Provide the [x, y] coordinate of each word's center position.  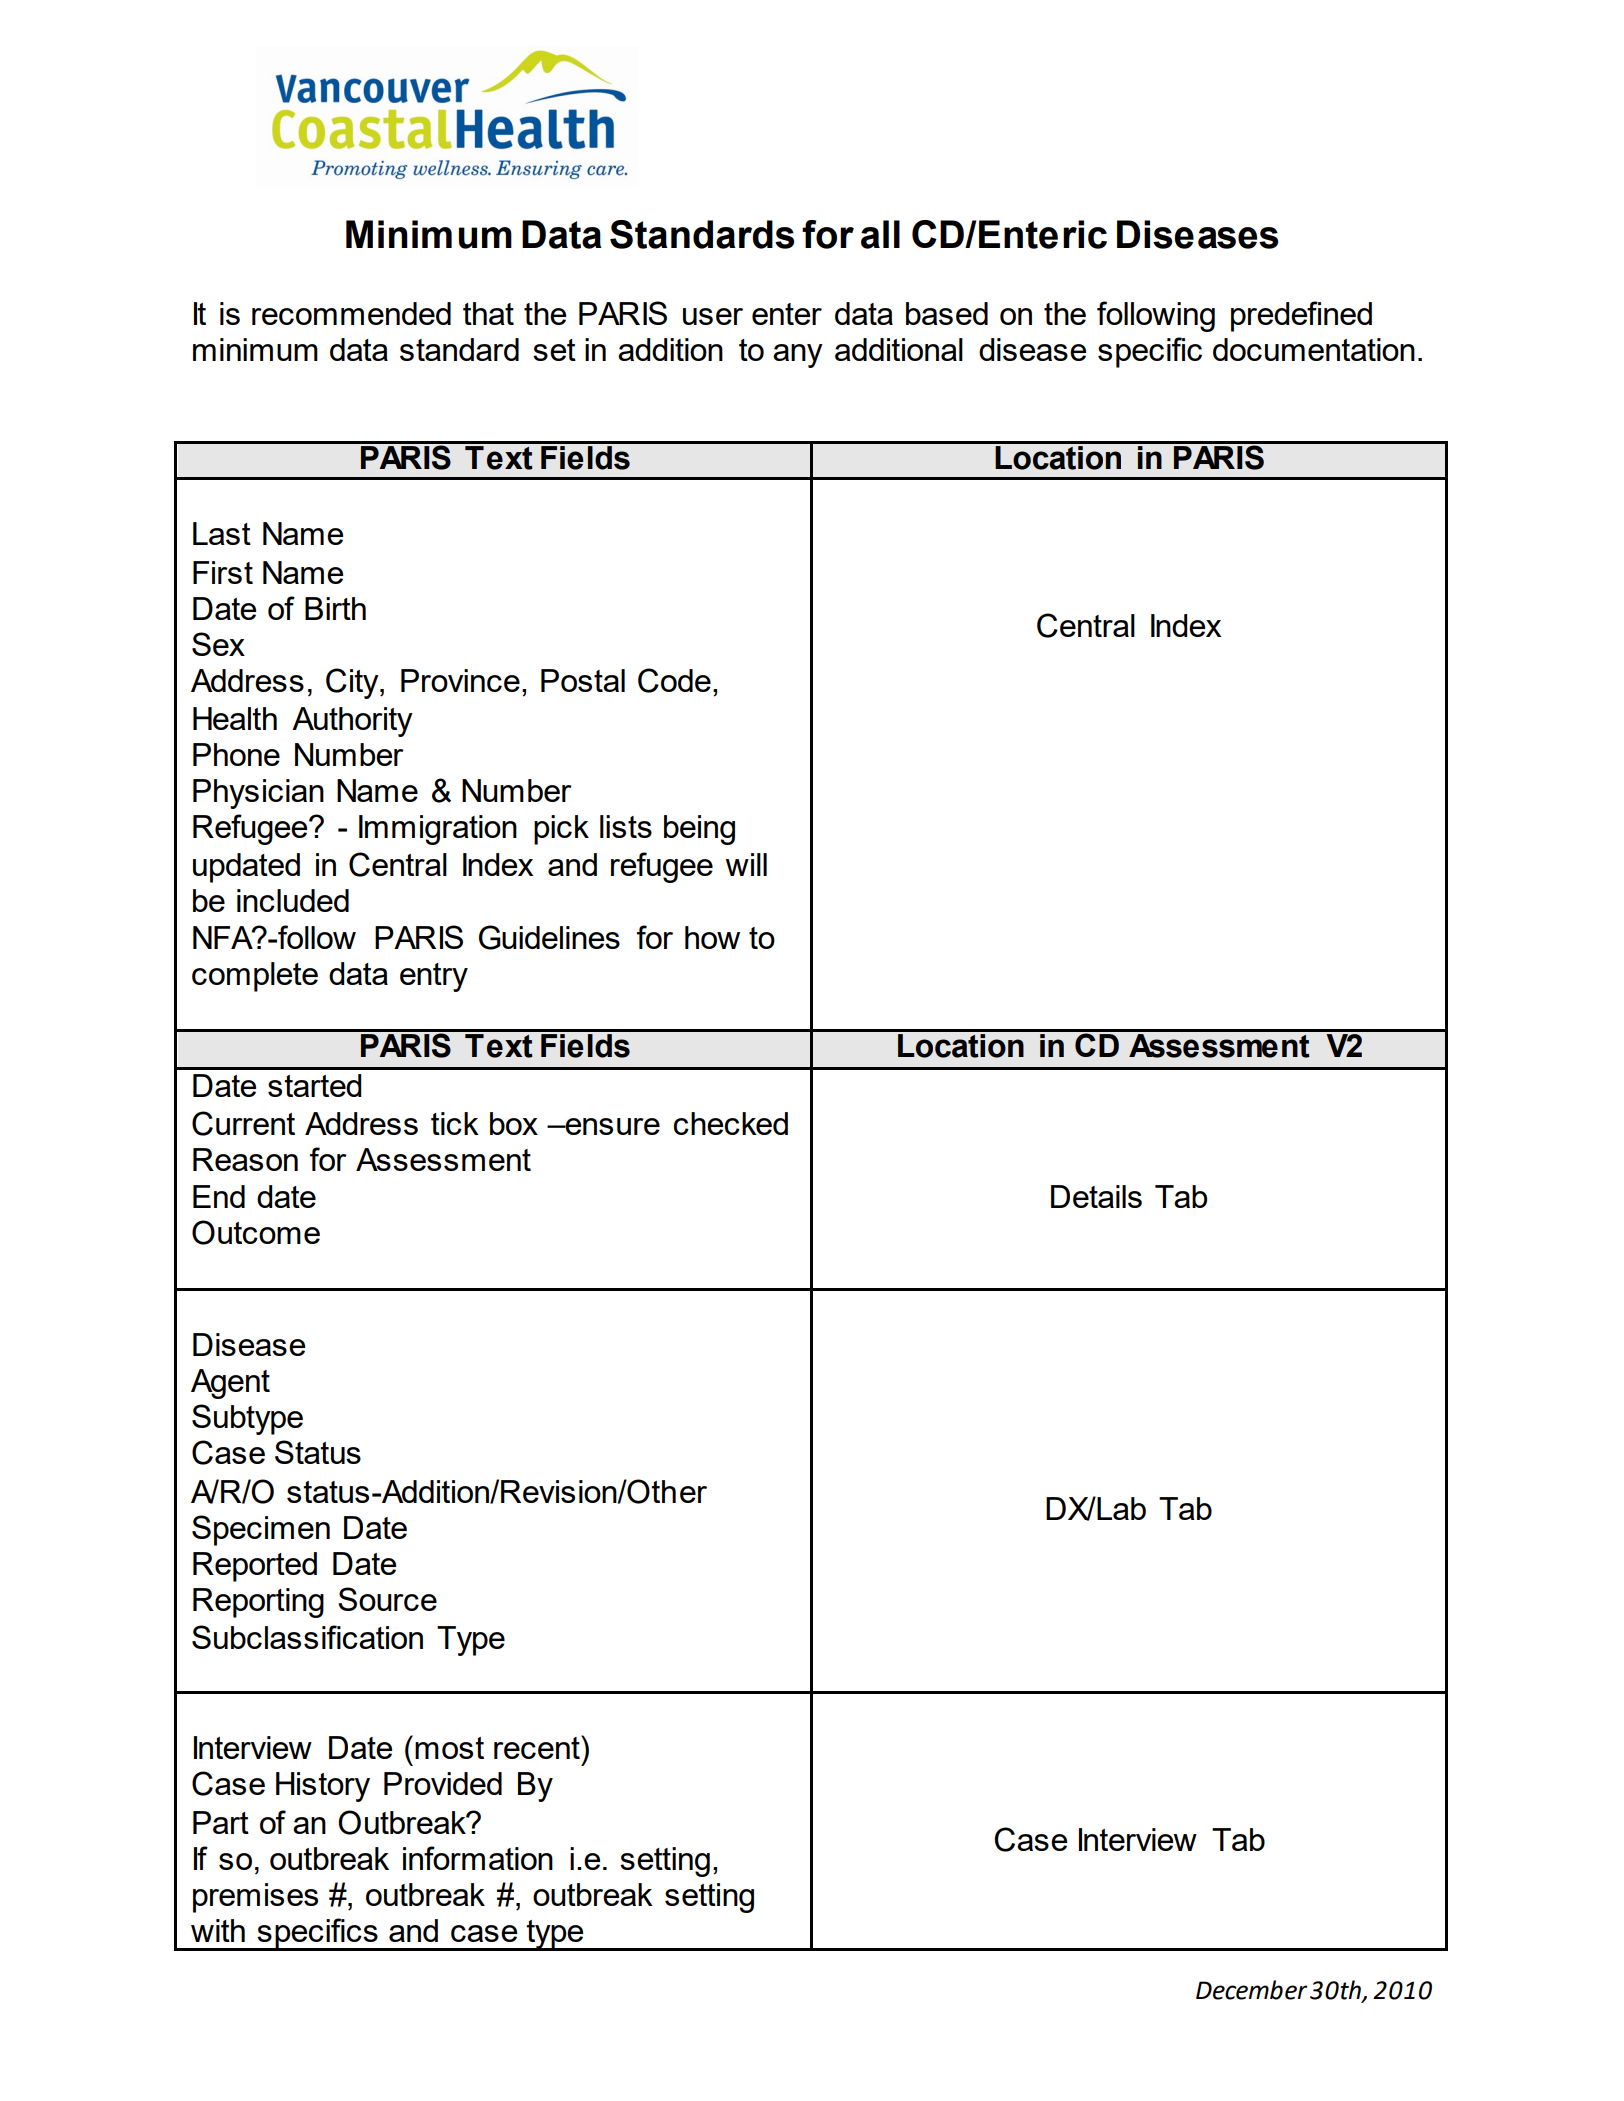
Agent [230, 1384]
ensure [611, 1126]
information [478, 1858]
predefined [1301, 316]
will [746, 864]
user [713, 316]
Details [1096, 1196]
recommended [351, 313]
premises [255, 1898]
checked [731, 1123]
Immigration [438, 830]
